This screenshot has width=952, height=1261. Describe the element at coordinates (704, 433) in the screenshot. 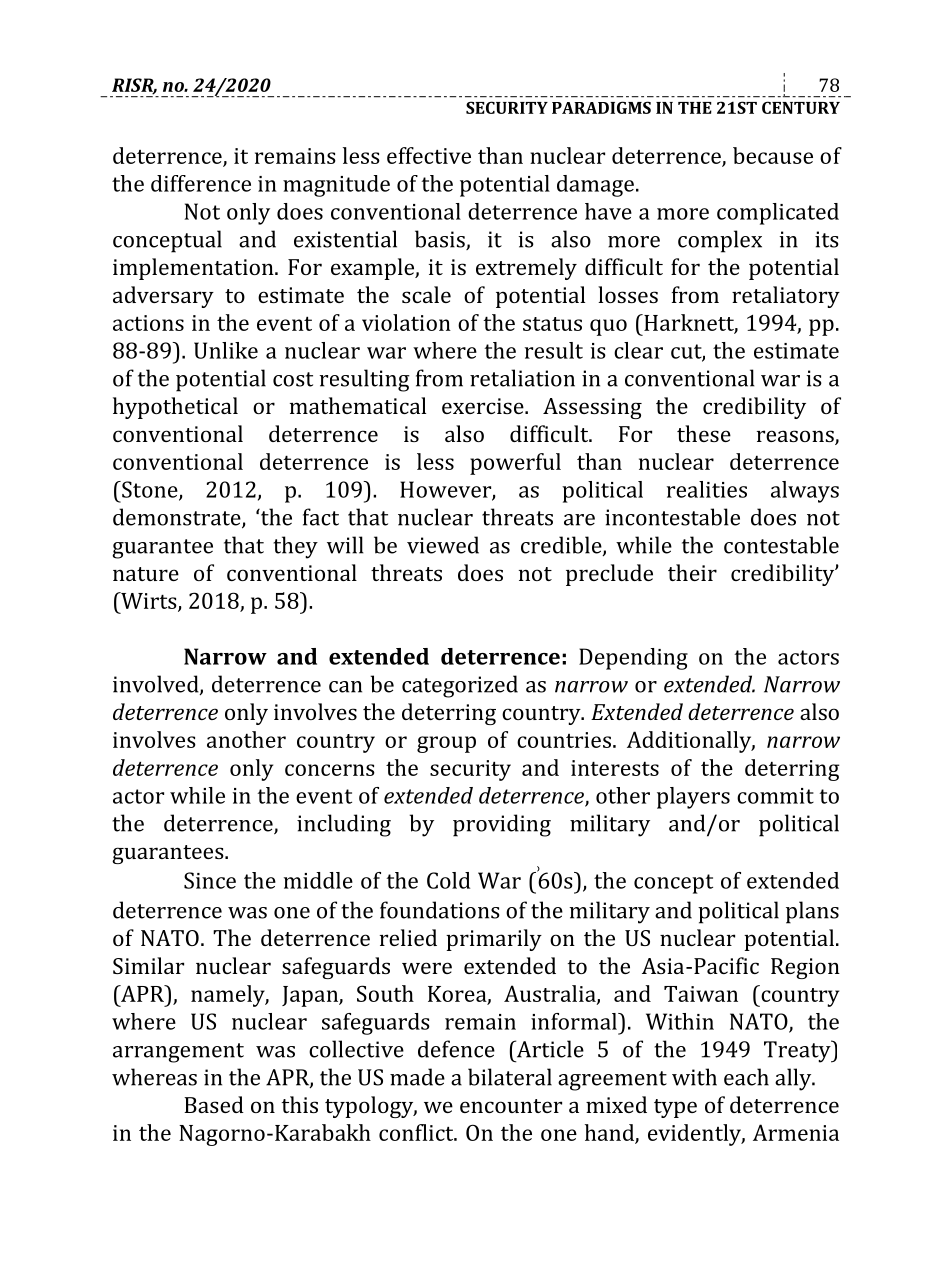

I see `these` at that location.
